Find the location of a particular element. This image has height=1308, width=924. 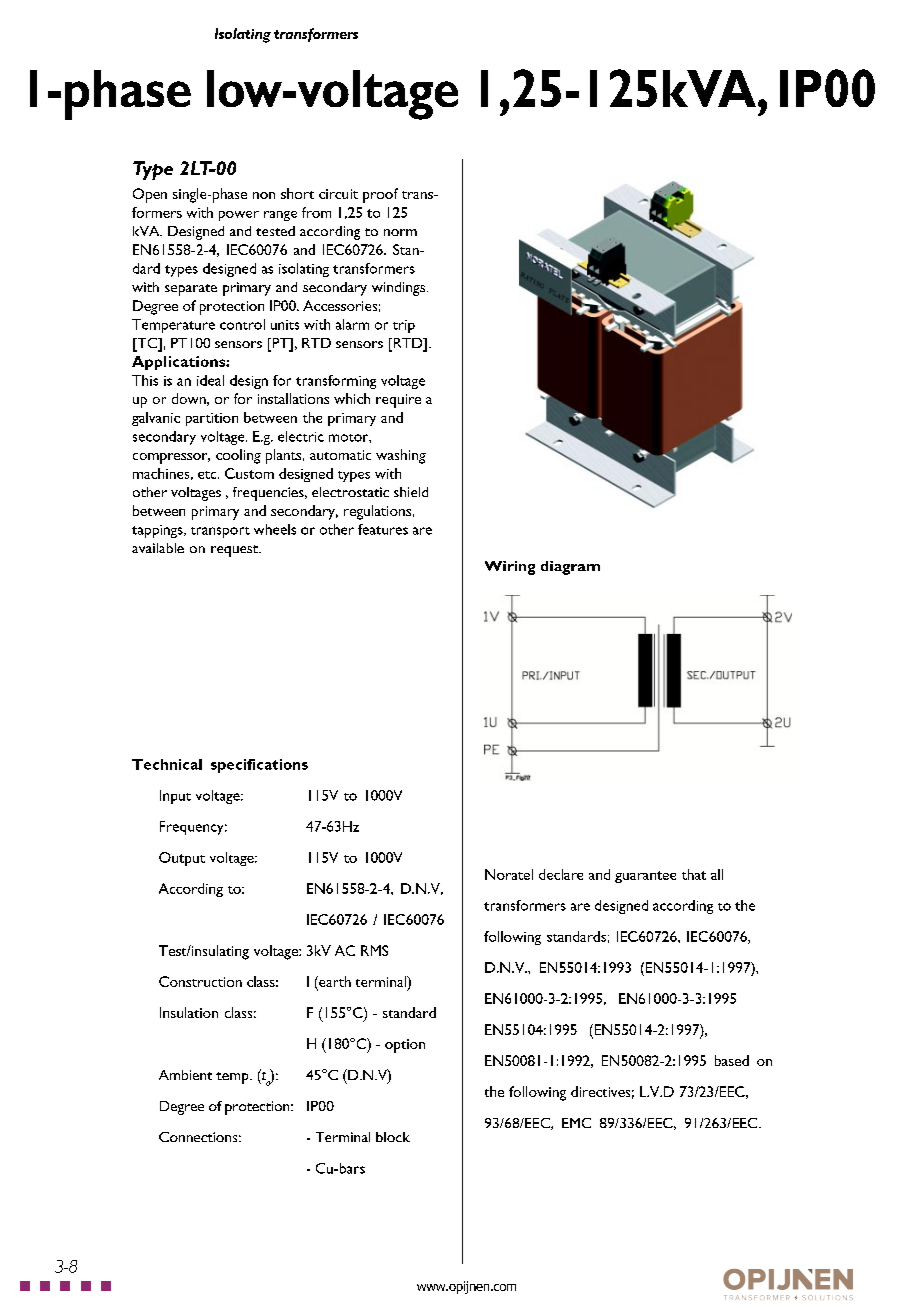

shield is located at coordinates (411, 492).
